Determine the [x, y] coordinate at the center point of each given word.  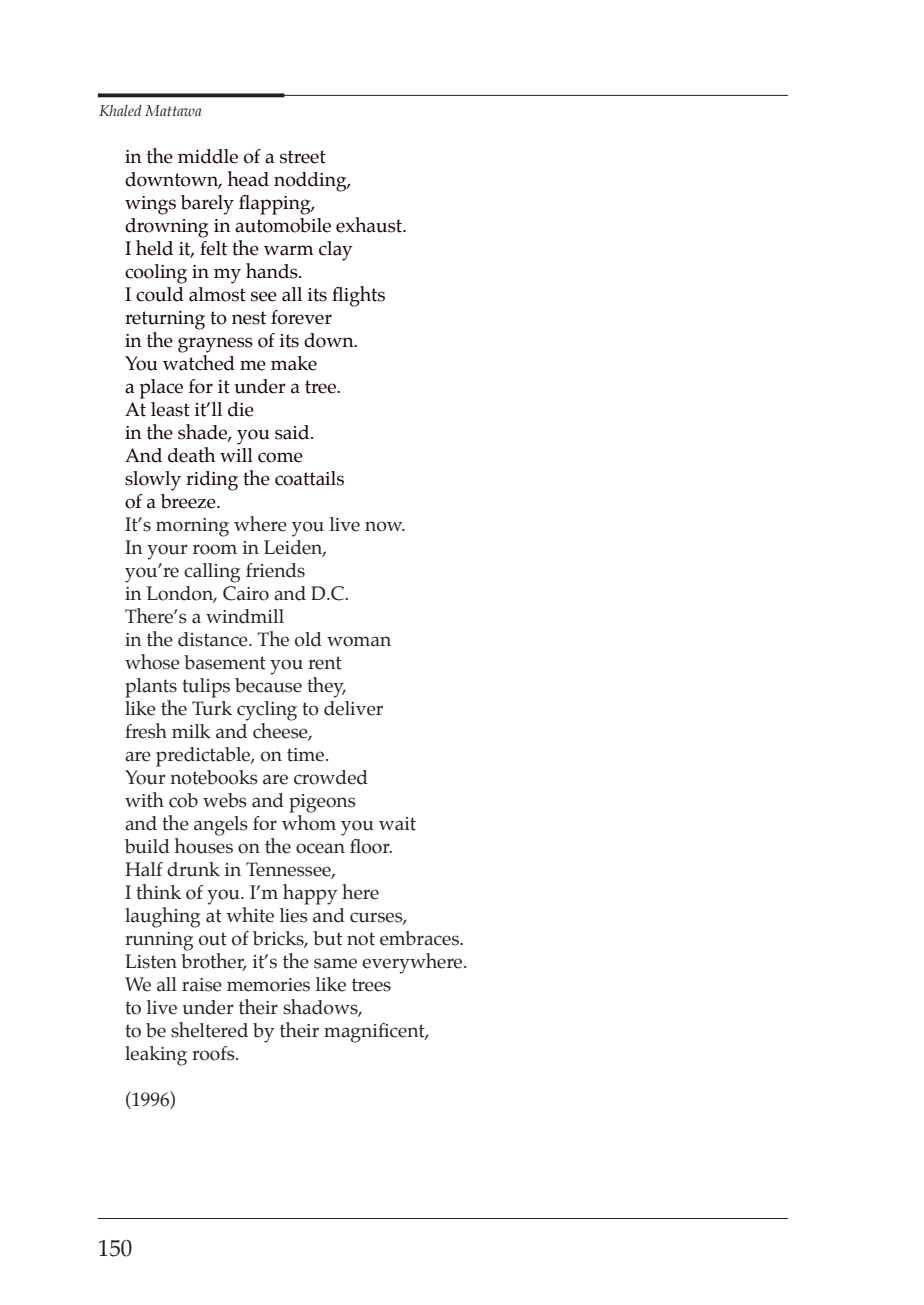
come [280, 457]
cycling [267, 711]
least [170, 409]
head [248, 179]
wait [397, 824]
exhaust [370, 225]
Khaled [120, 110]
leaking [156, 1056]
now [385, 526]
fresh [146, 731]
